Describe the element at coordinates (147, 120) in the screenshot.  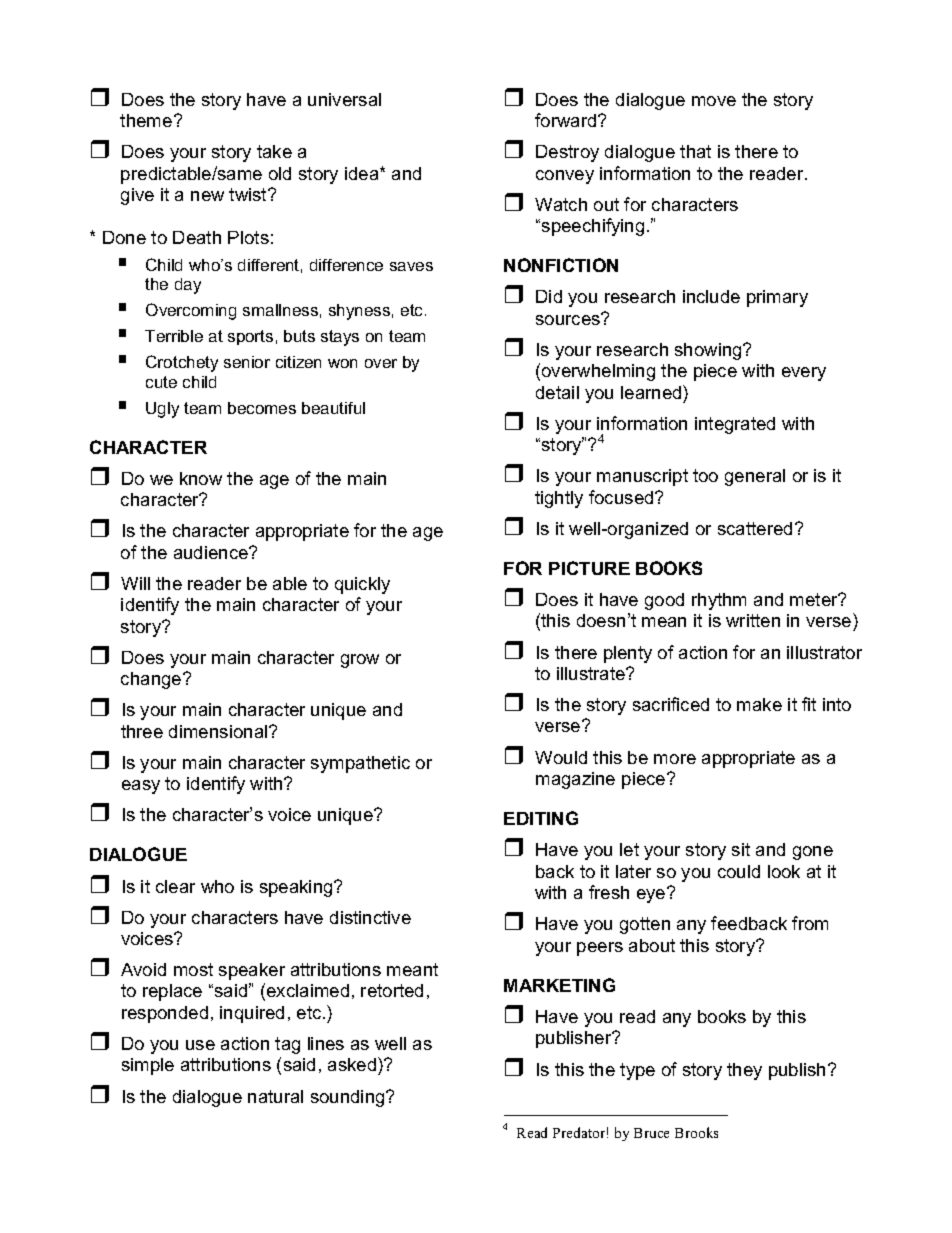
I see `theme` at that location.
